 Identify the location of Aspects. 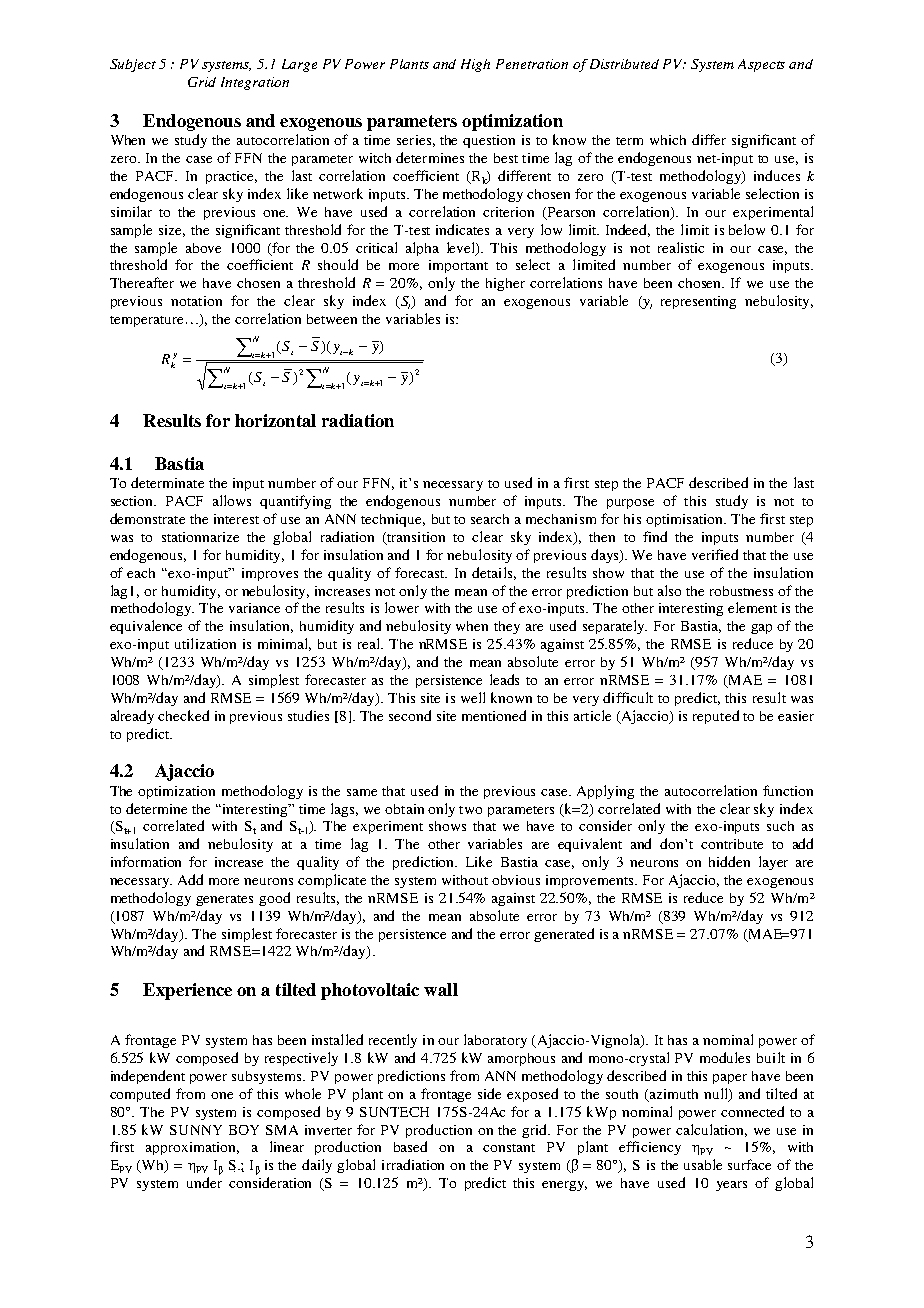
(761, 65).
